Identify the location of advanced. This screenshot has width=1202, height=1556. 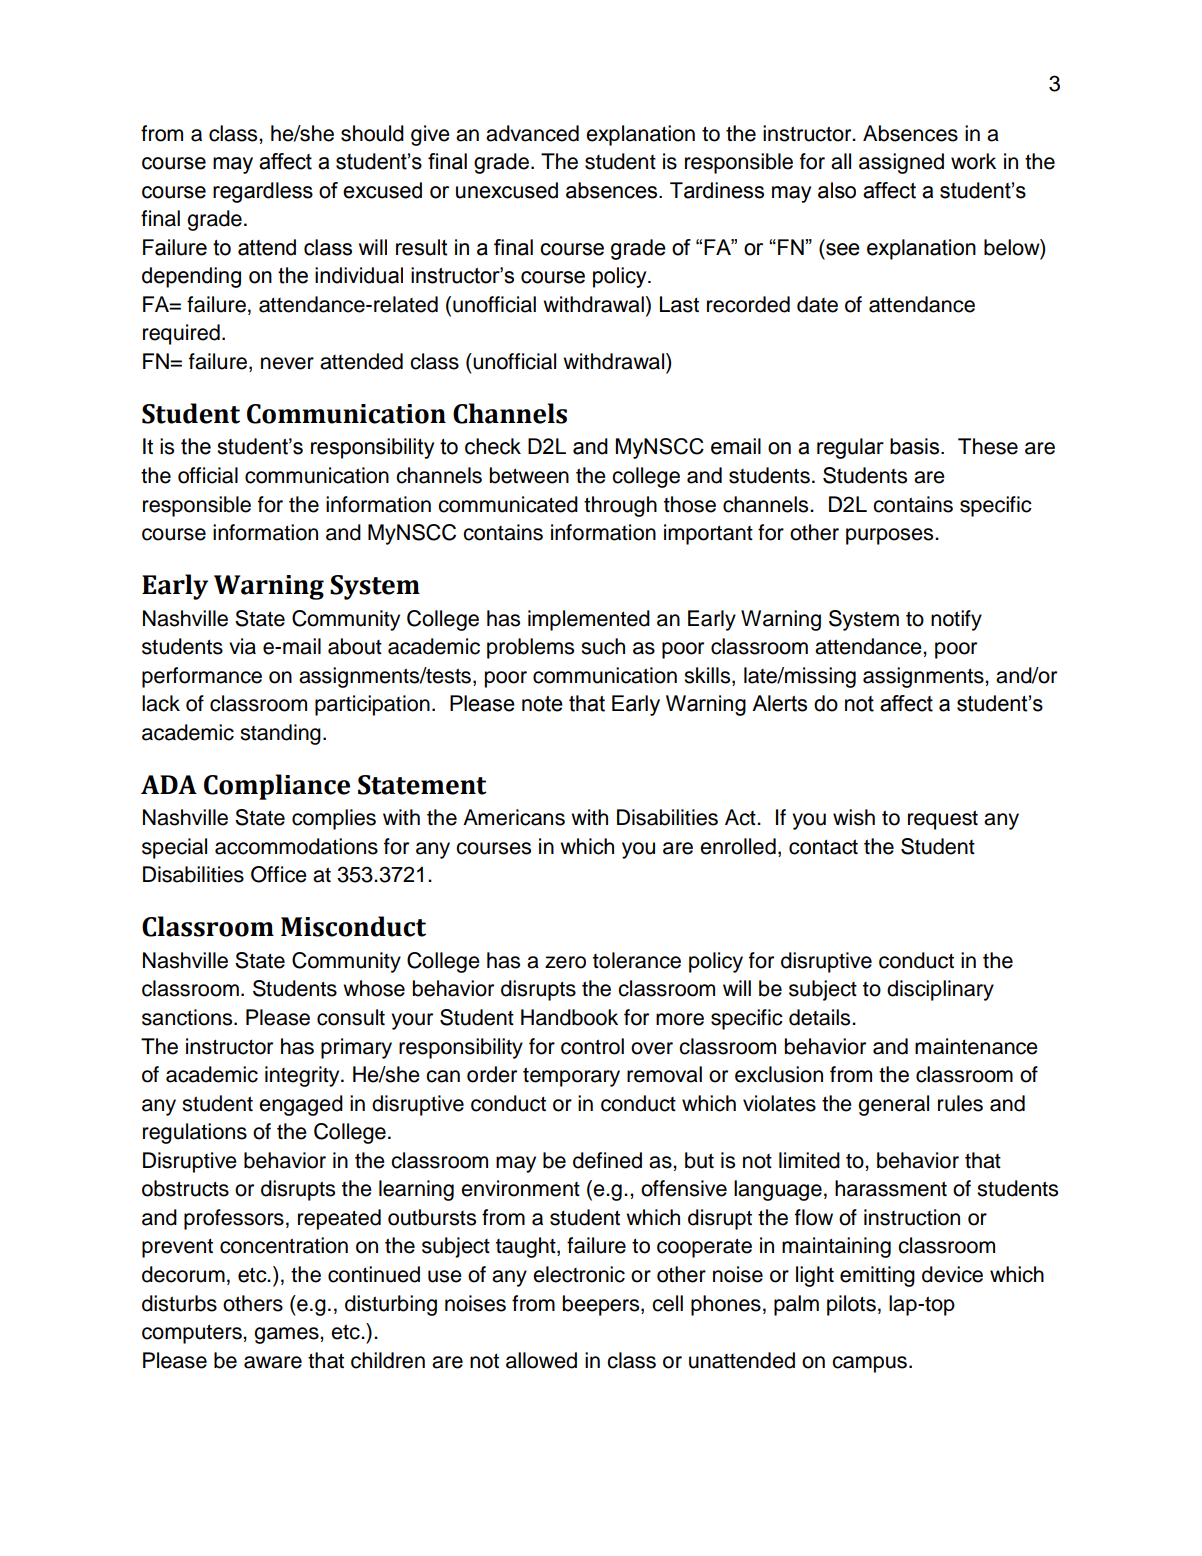
(532, 133).
